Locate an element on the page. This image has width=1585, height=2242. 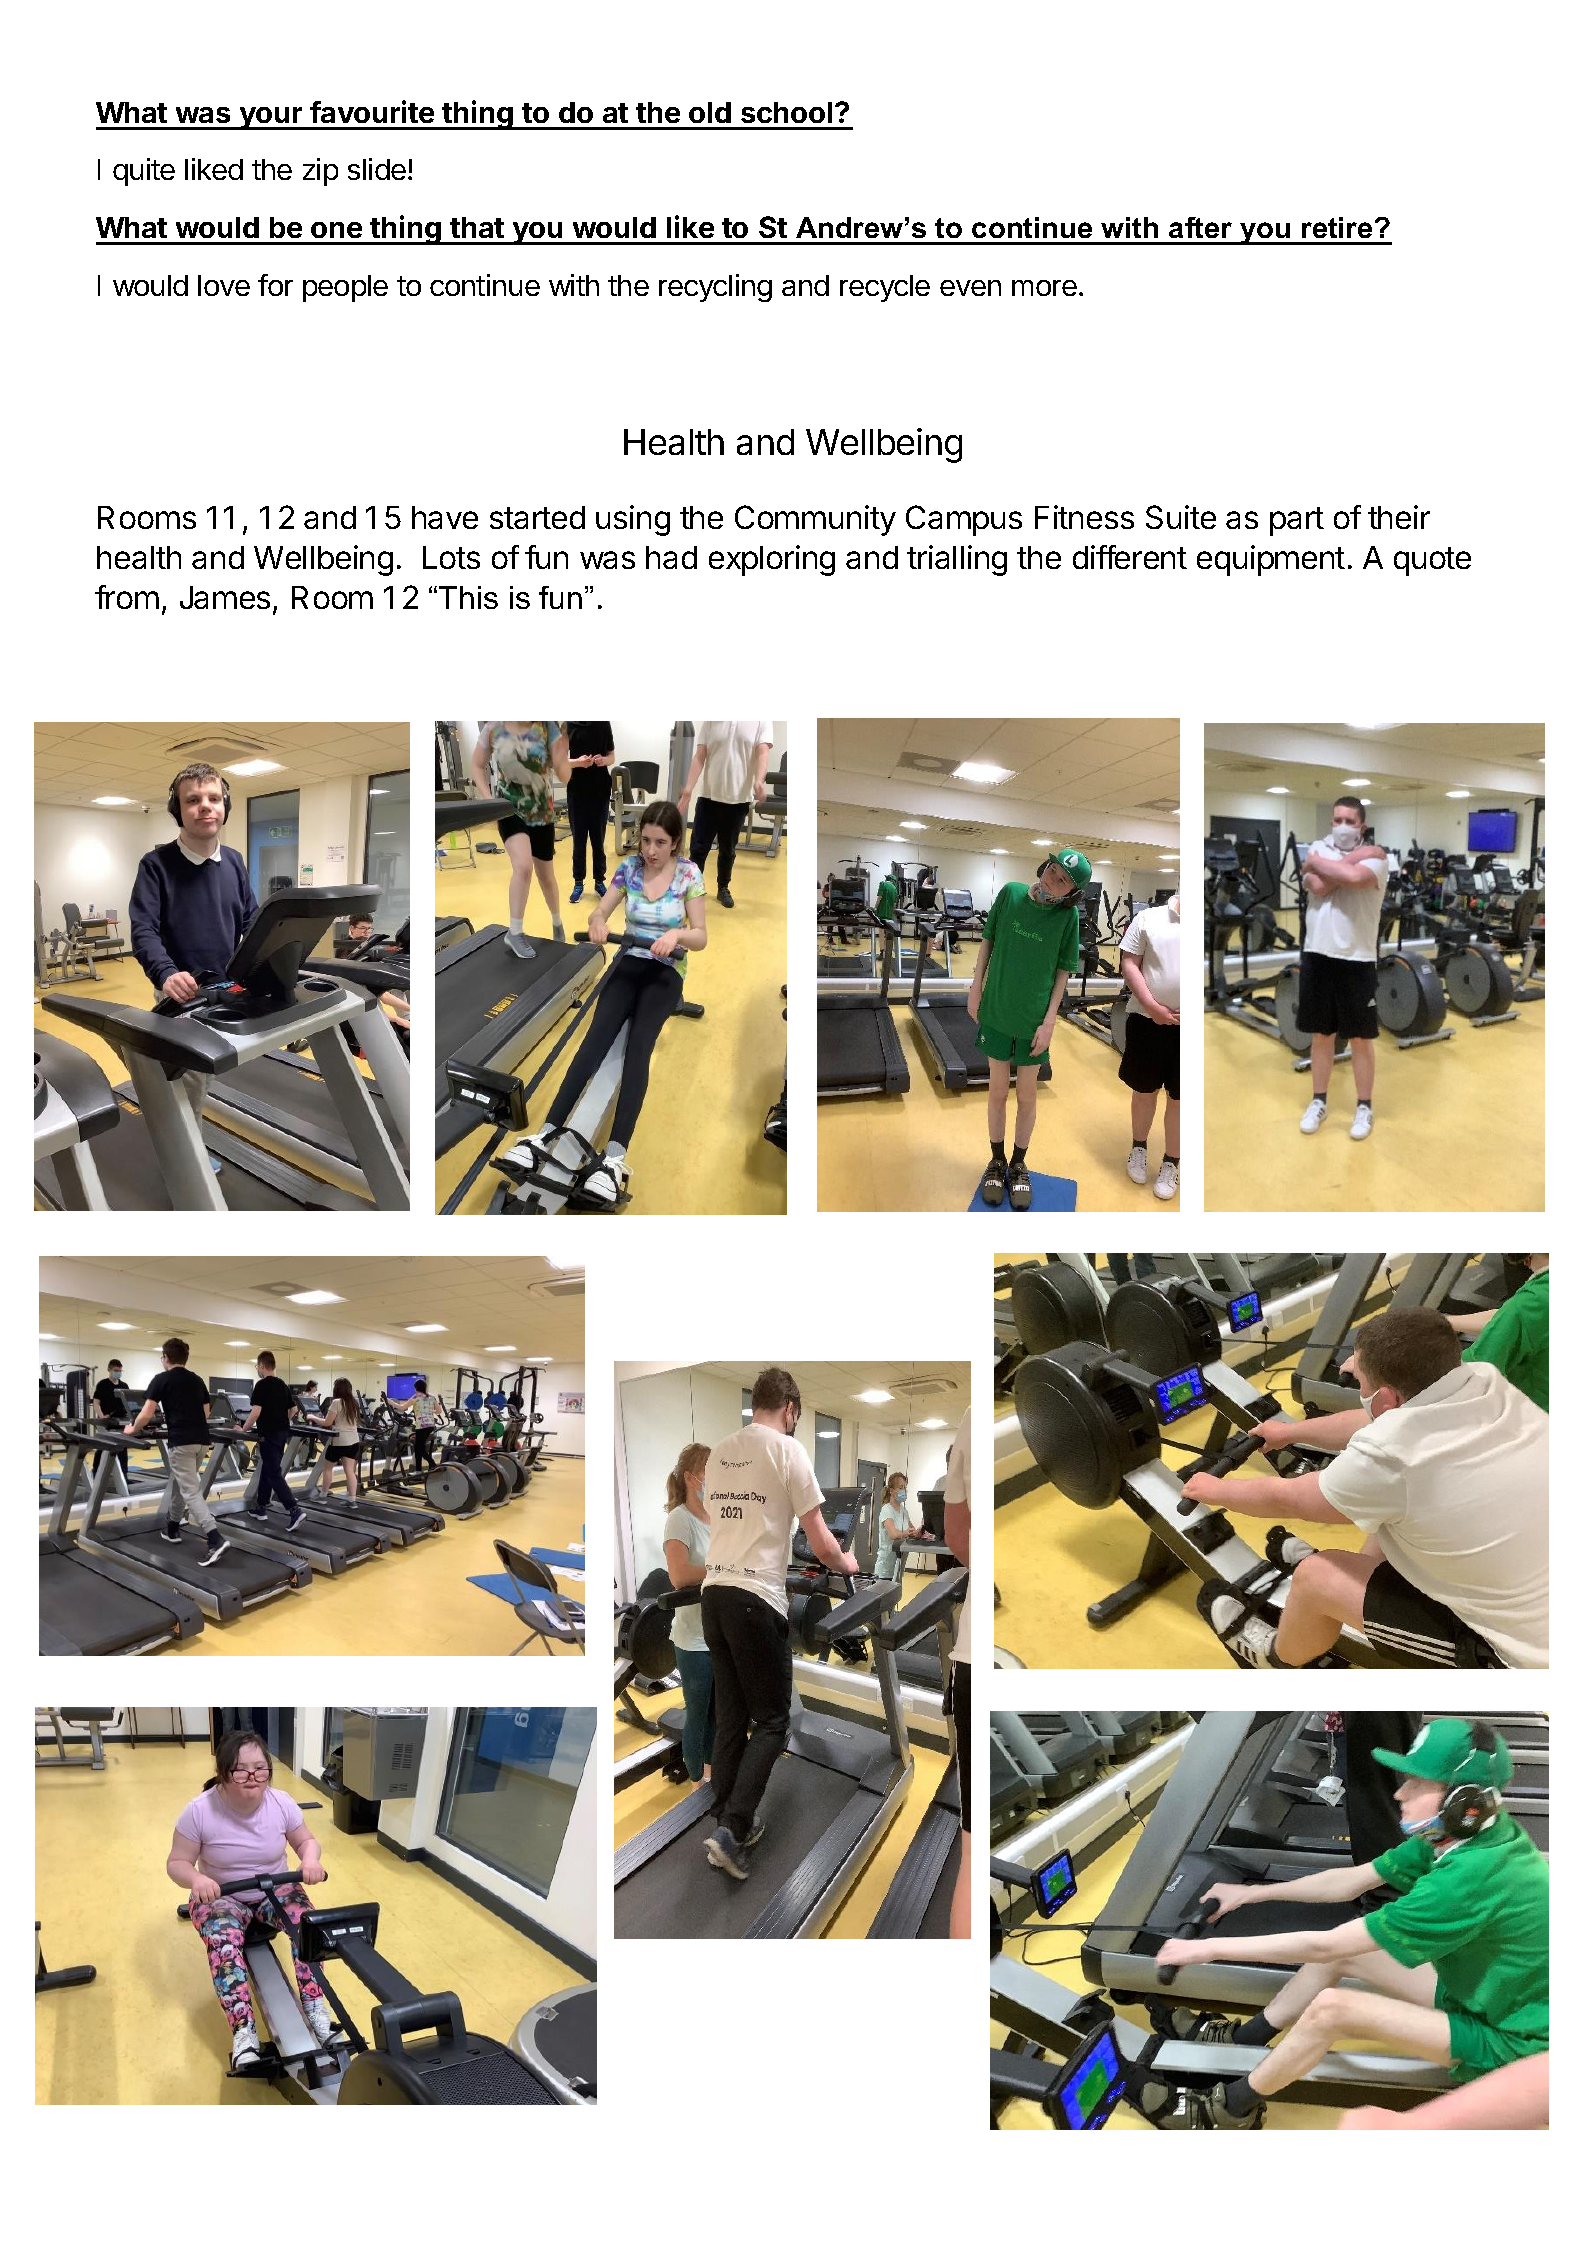
Suite is located at coordinates (1181, 517).
